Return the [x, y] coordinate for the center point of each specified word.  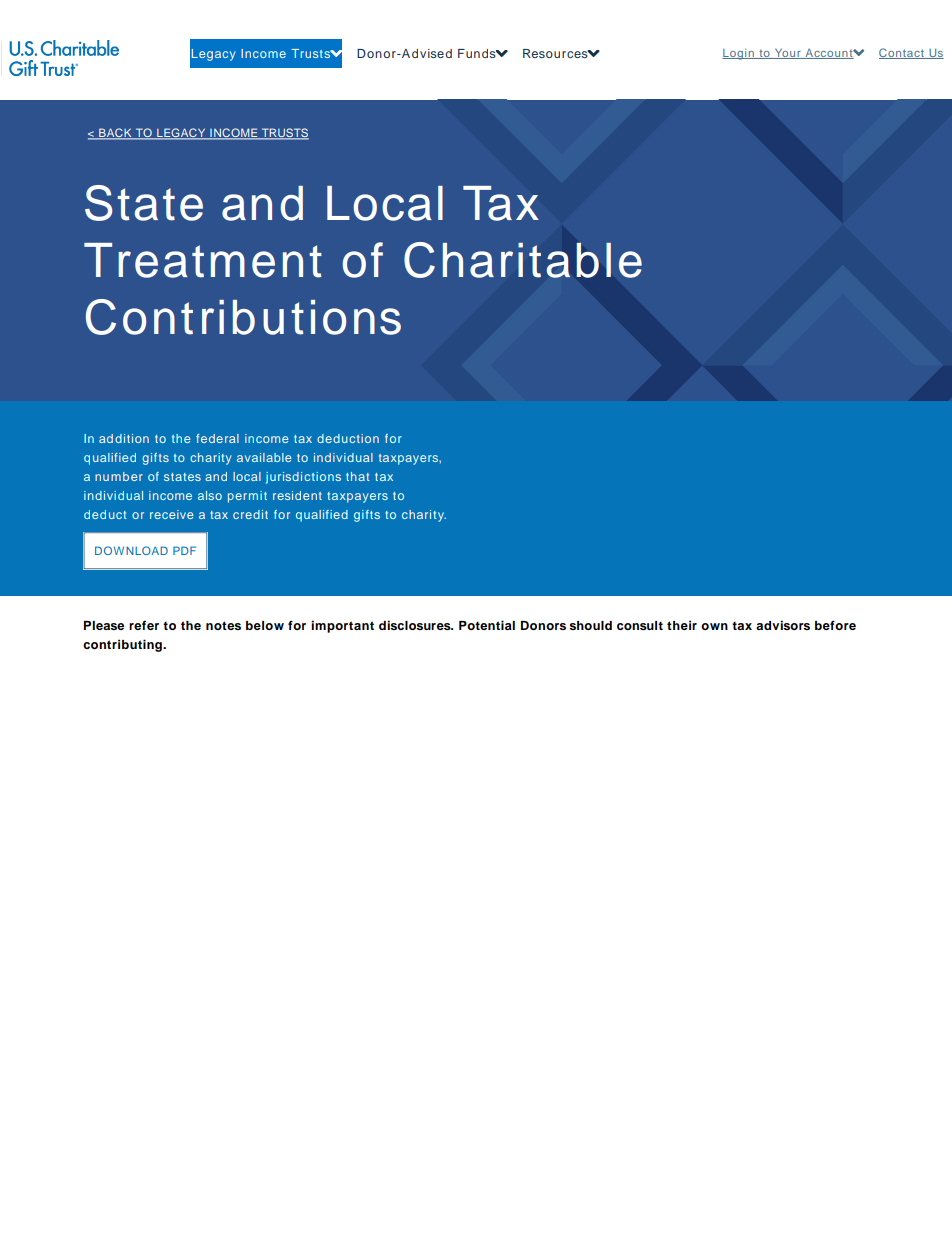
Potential [487, 625]
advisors [783, 625]
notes [223, 625]
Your [788, 53]
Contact [902, 53]
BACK [115, 134]
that [358, 476]
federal [217, 438]
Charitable [523, 260]
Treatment [203, 260]
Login [739, 54]
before [835, 625]
